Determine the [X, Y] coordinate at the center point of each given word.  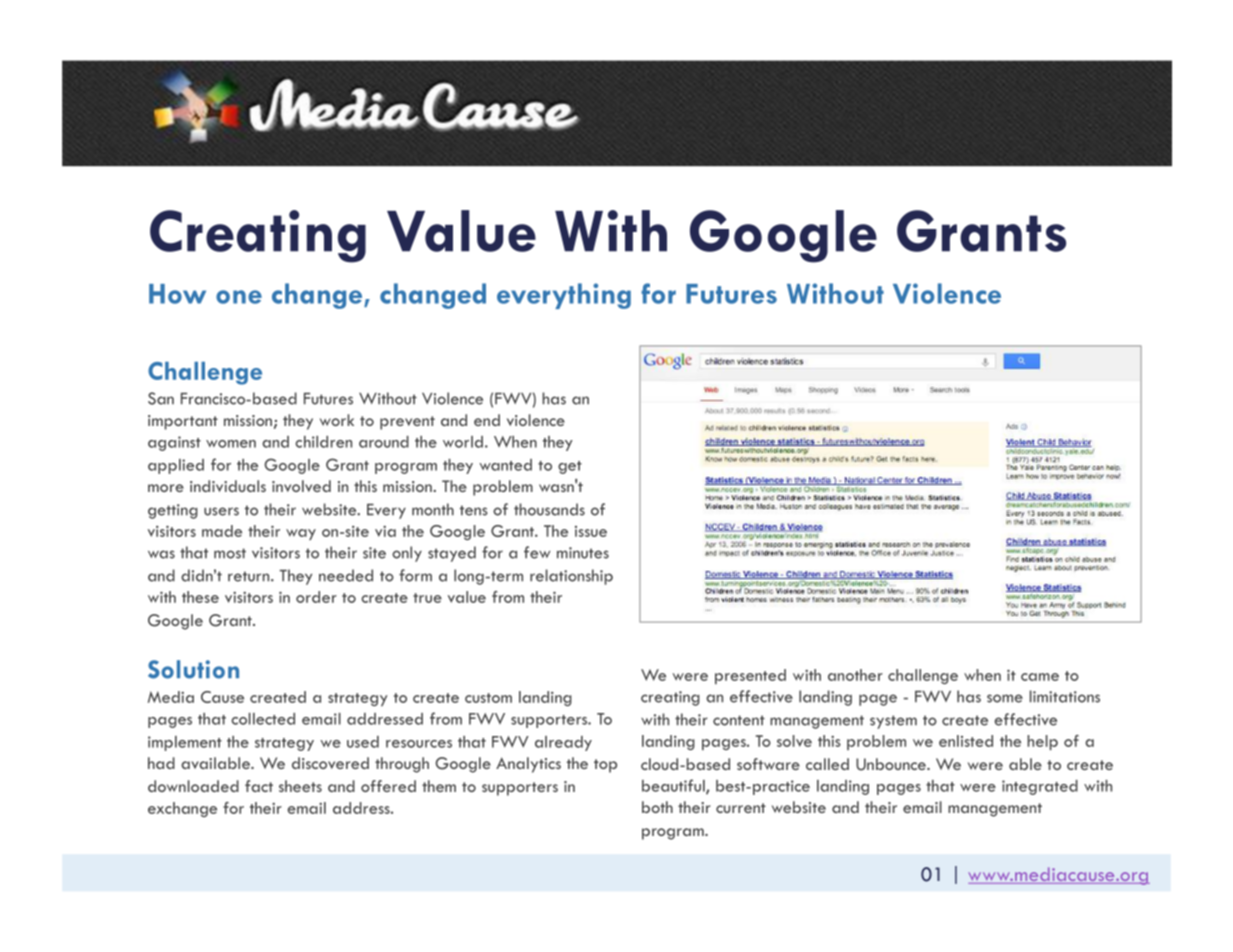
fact [259, 786]
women [231, 444]
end [487, 420]
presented [750, 676]
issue [591, 531]
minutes [583, 553]
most [230, 553]
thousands [549, 509]
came [1040, 677]
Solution [193, 669]
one [239, 297]
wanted [505, 465]
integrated [1040, 787]
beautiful [674, 786]
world [463, 442]
